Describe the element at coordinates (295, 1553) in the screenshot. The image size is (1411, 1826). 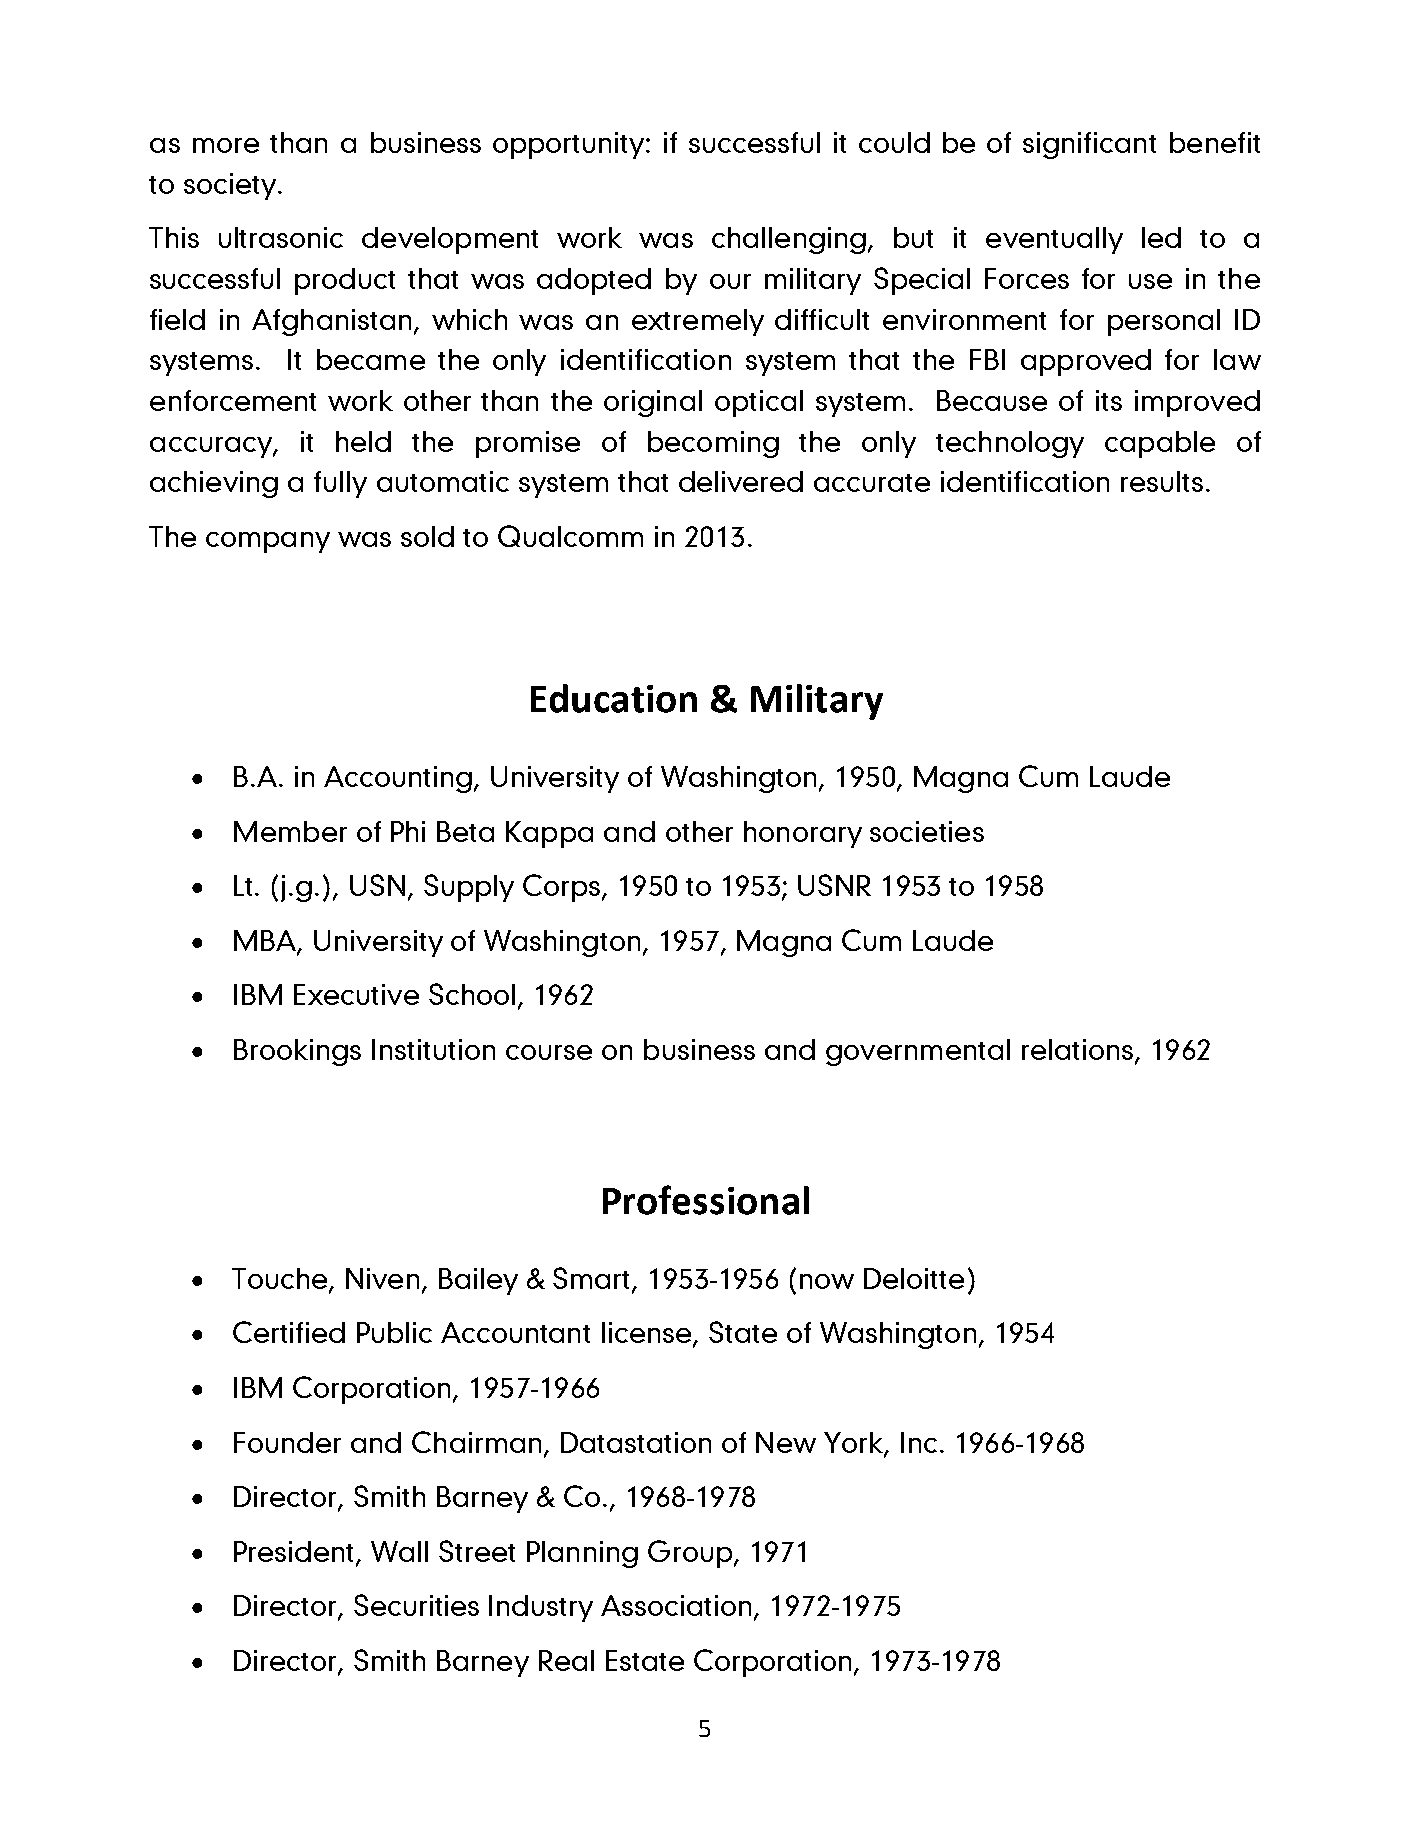
I see `President` at that location.
